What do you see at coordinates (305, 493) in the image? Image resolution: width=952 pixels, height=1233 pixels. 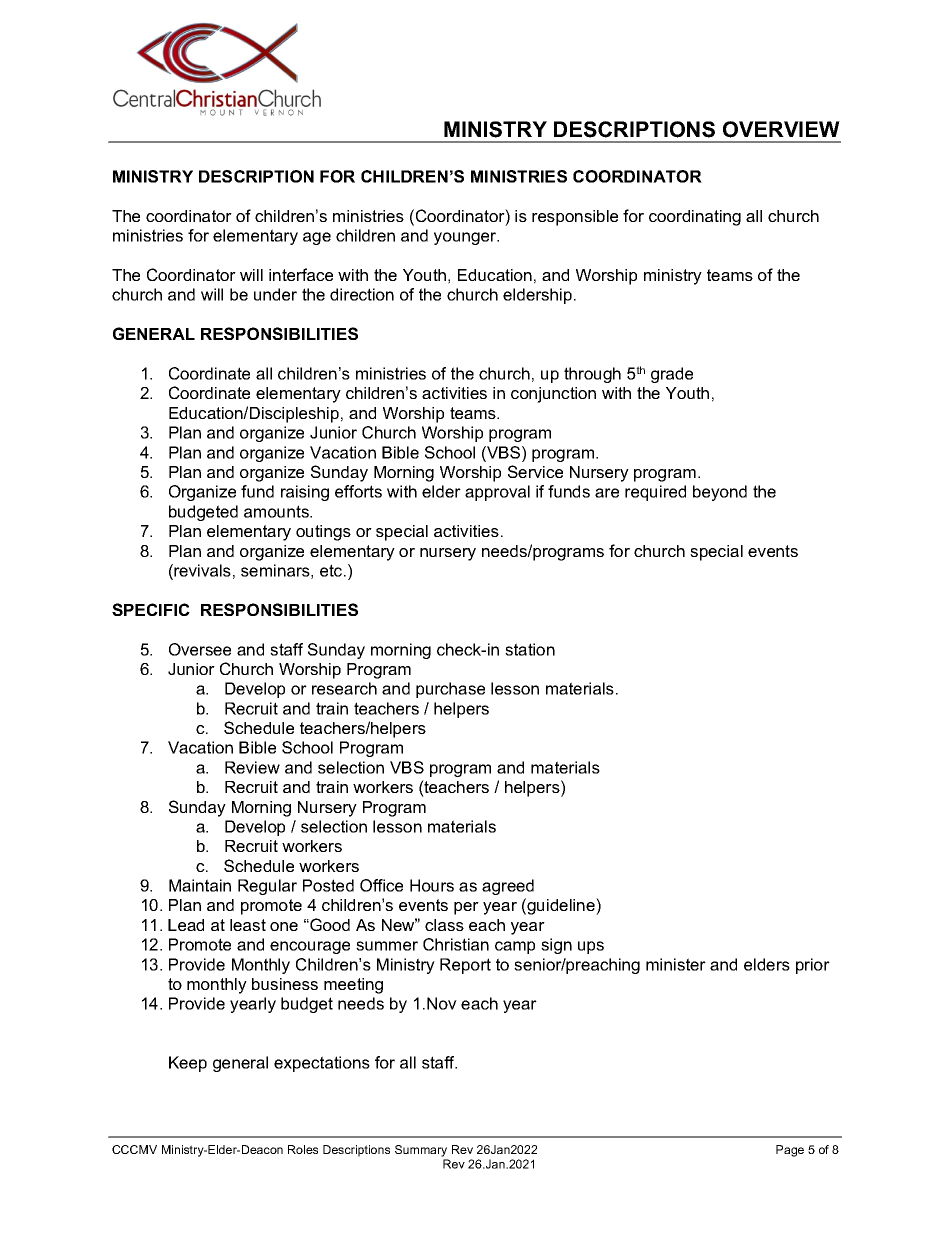 I see `raising` at bounding box center [305, 493].
